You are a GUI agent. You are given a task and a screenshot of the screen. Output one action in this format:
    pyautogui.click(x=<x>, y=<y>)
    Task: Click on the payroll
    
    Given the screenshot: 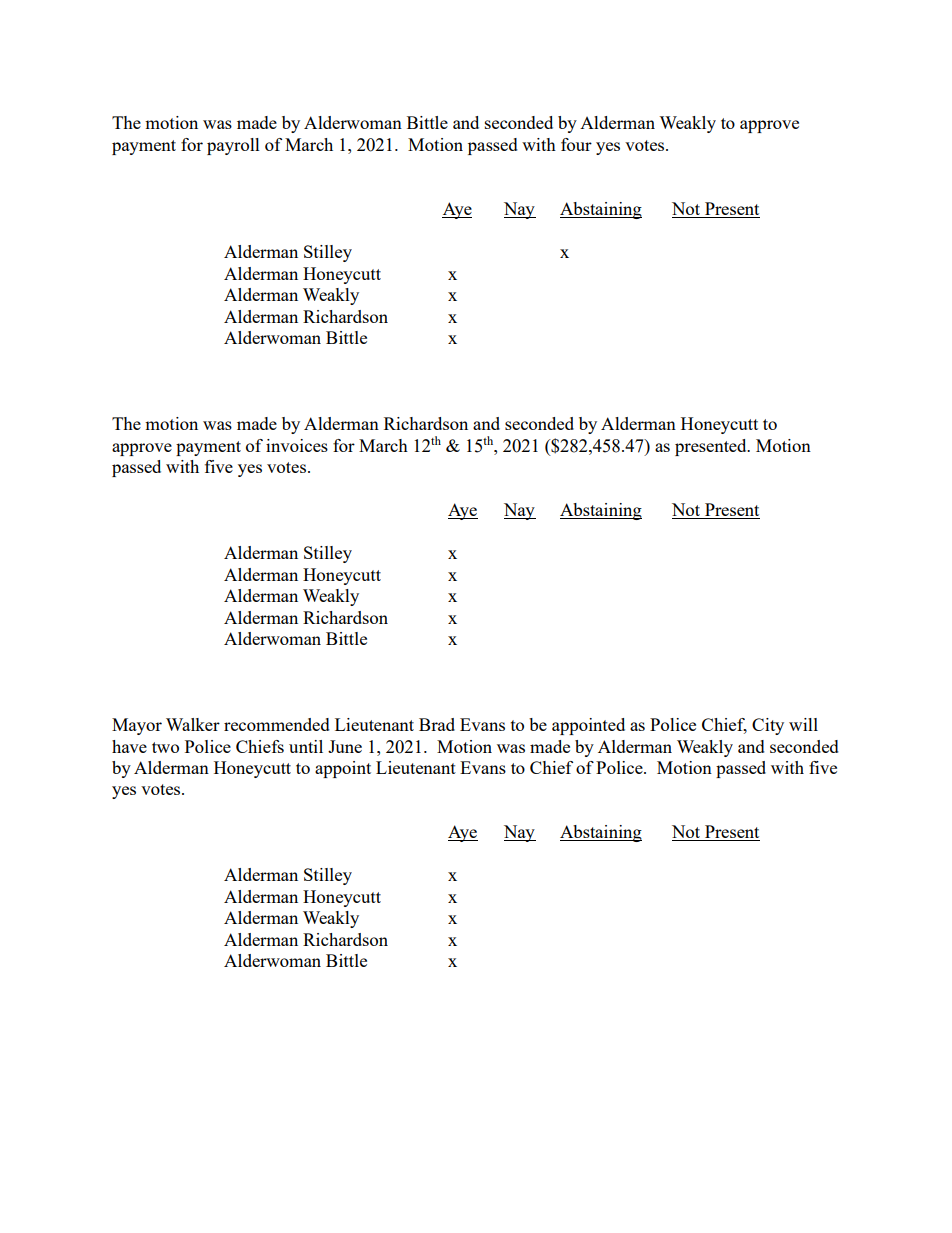 What is the action you would take?
    pyautogui.click(x=233, y=146)
